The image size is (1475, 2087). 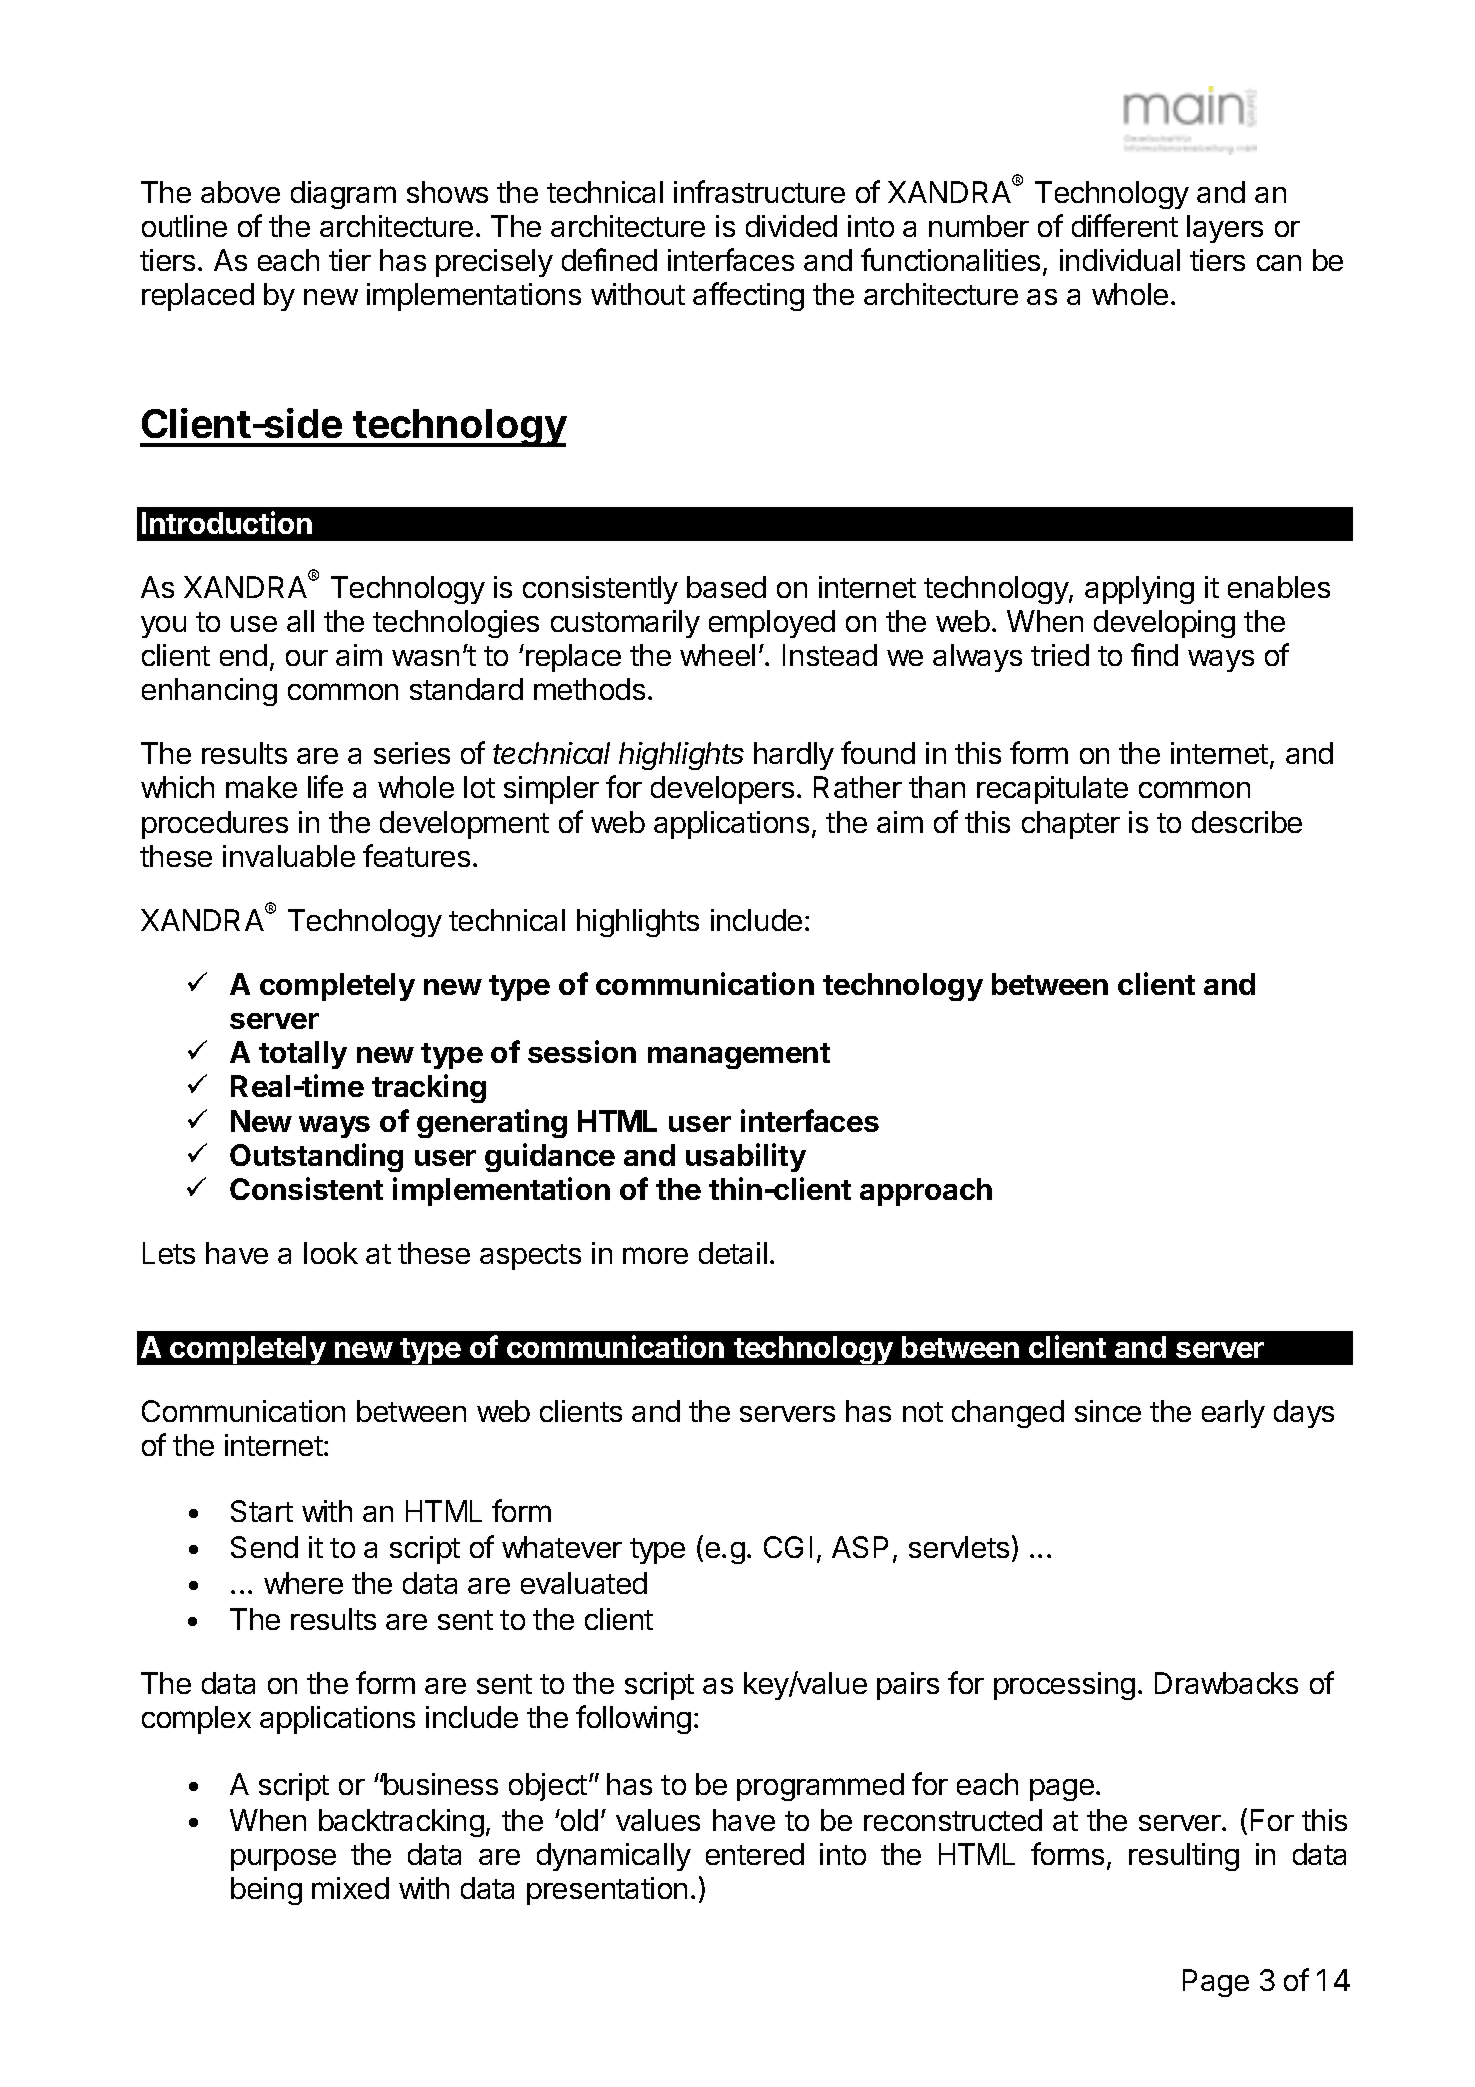 What do you see at coordinates (283, 1860) in the document?
I see `purpose` at bounding box center [283, 1860].
